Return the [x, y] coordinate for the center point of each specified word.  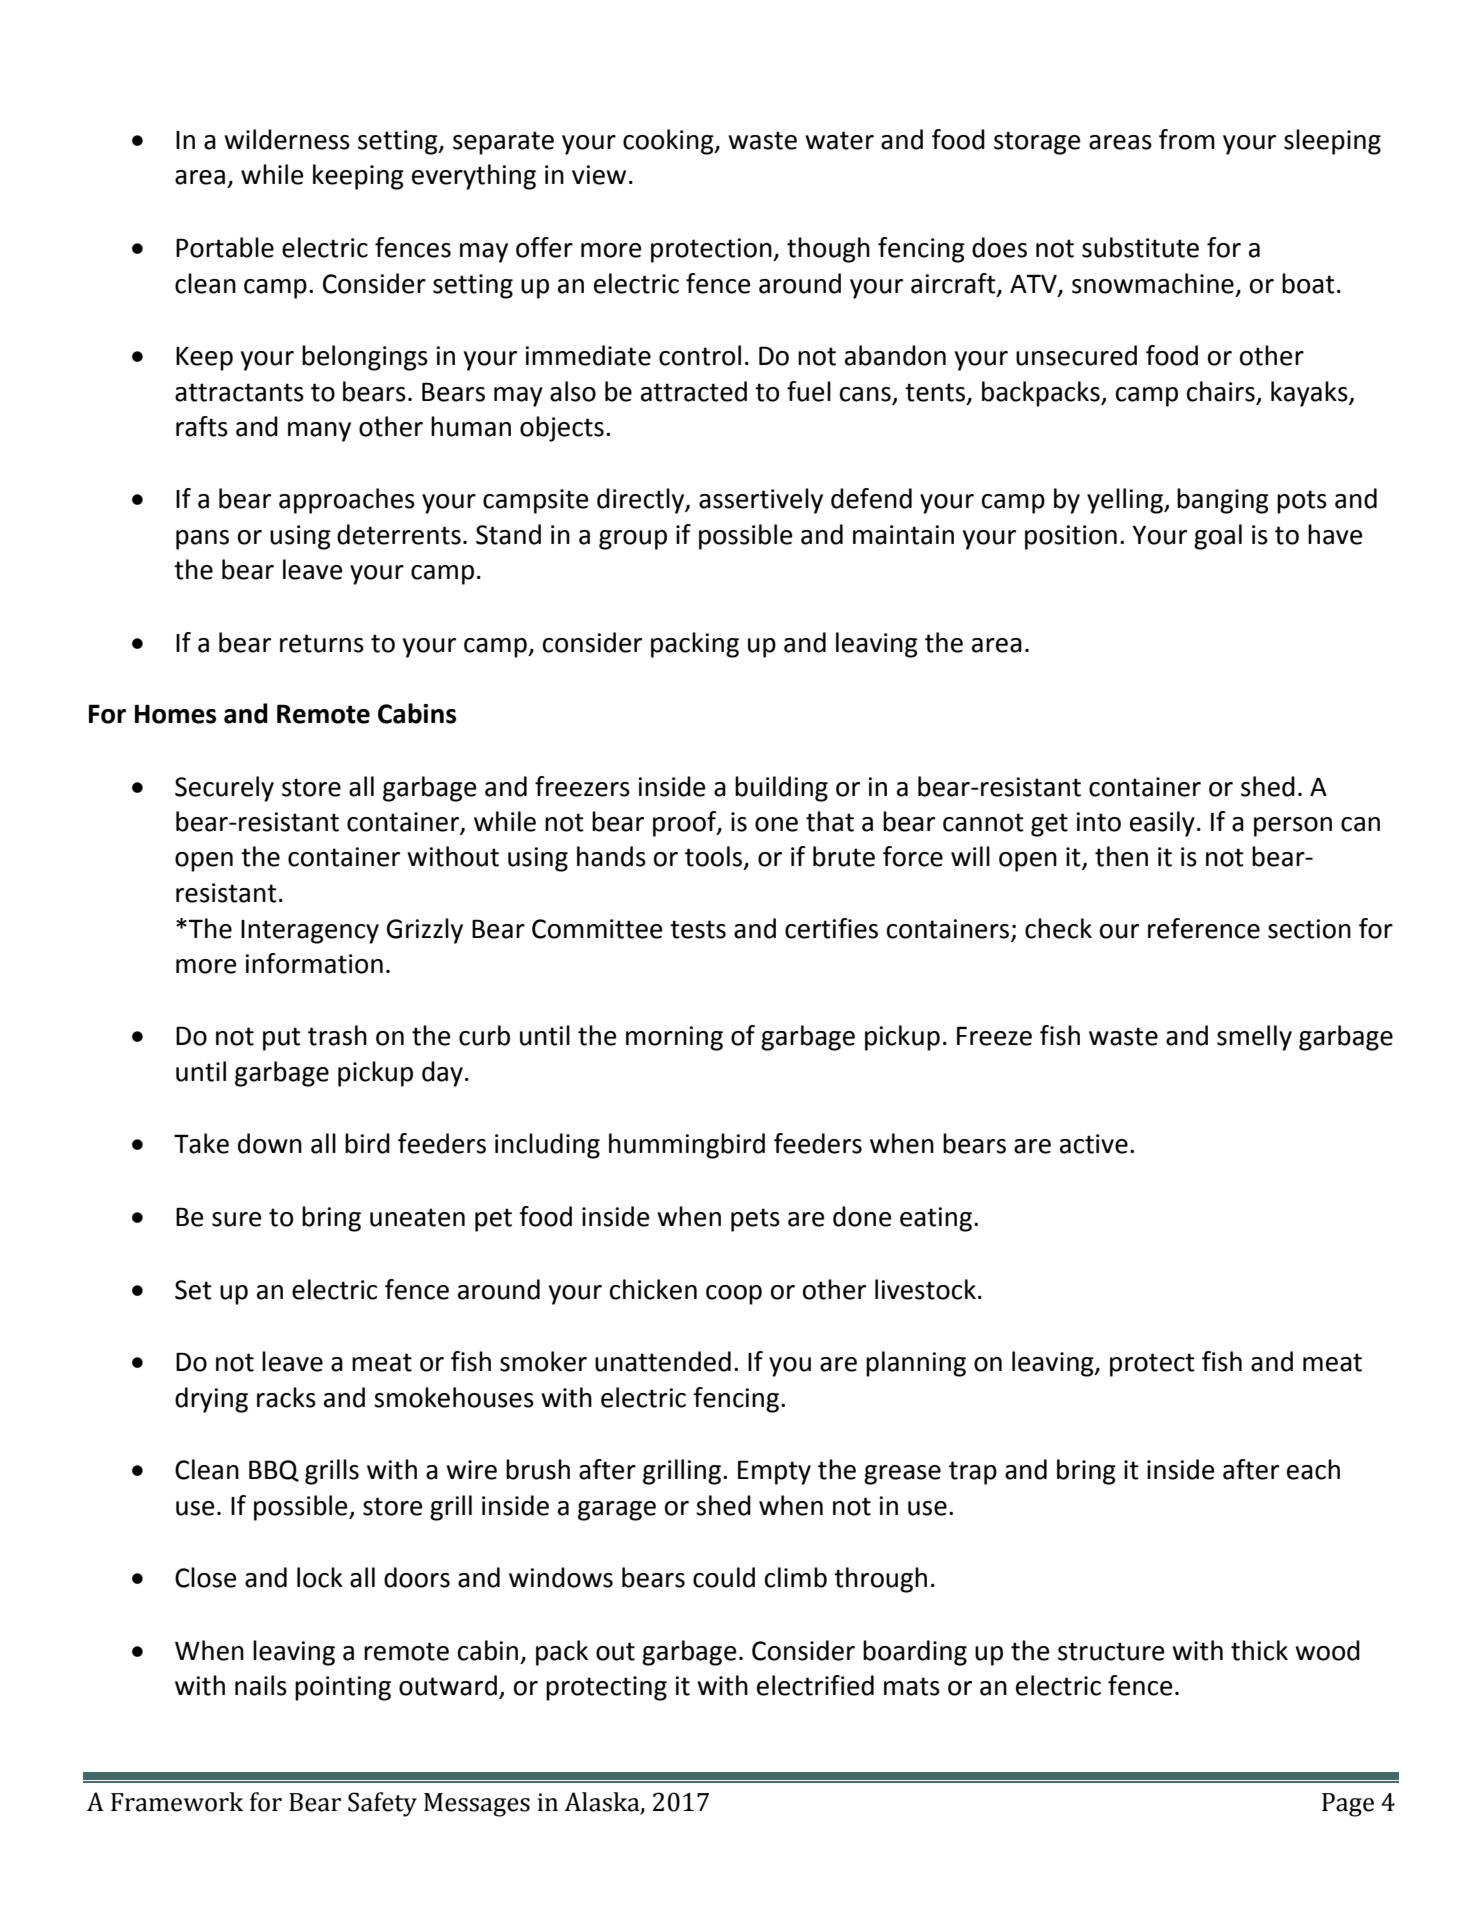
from [1187, 139]
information [314, 963]
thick [1259, 1650]
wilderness [287, 139]
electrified [815, 1685]
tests [698, 929]
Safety [382, 1804]
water [839, 140]
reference [1204, 928]
